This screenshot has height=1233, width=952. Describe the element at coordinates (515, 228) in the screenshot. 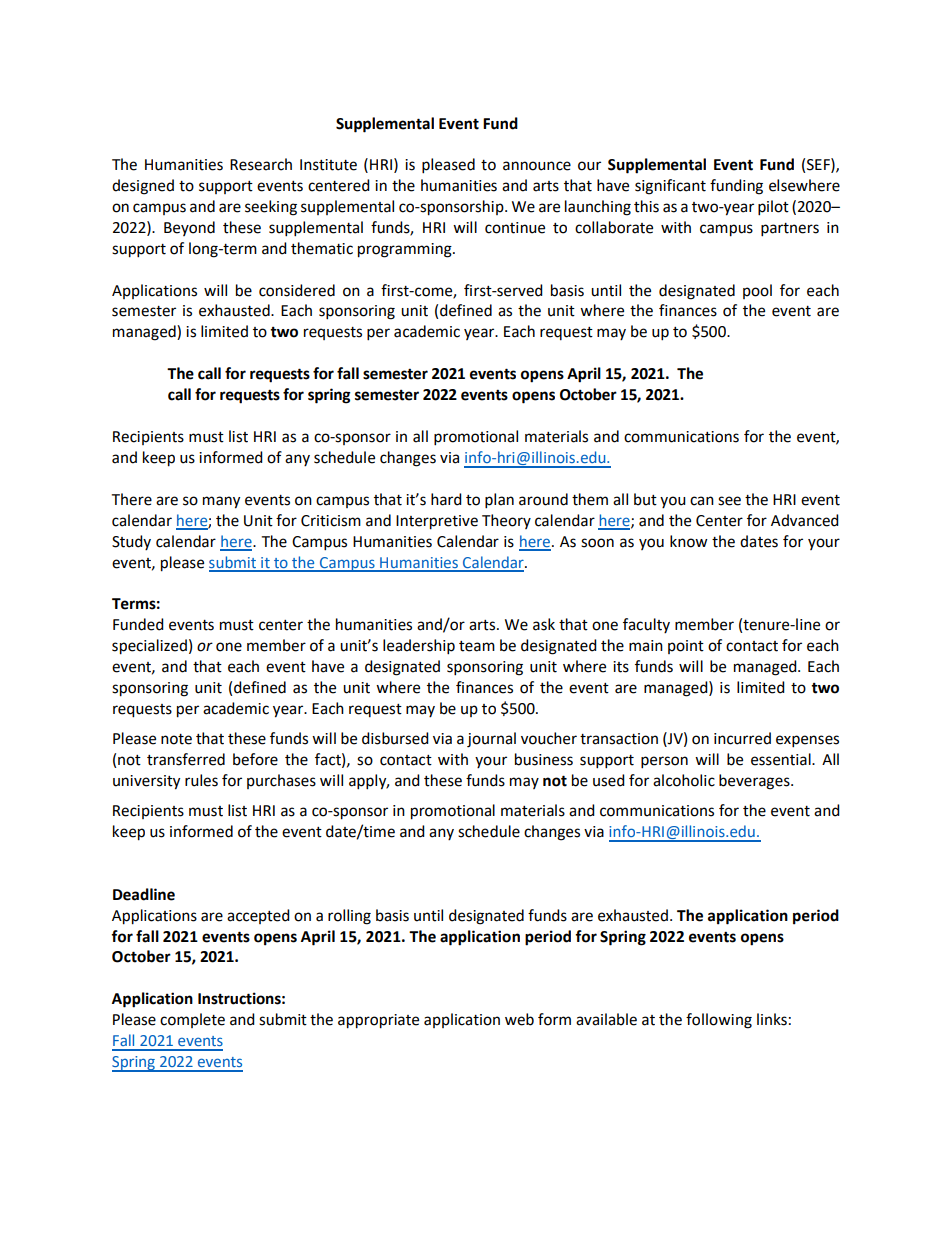

I see `continue` at that location.
